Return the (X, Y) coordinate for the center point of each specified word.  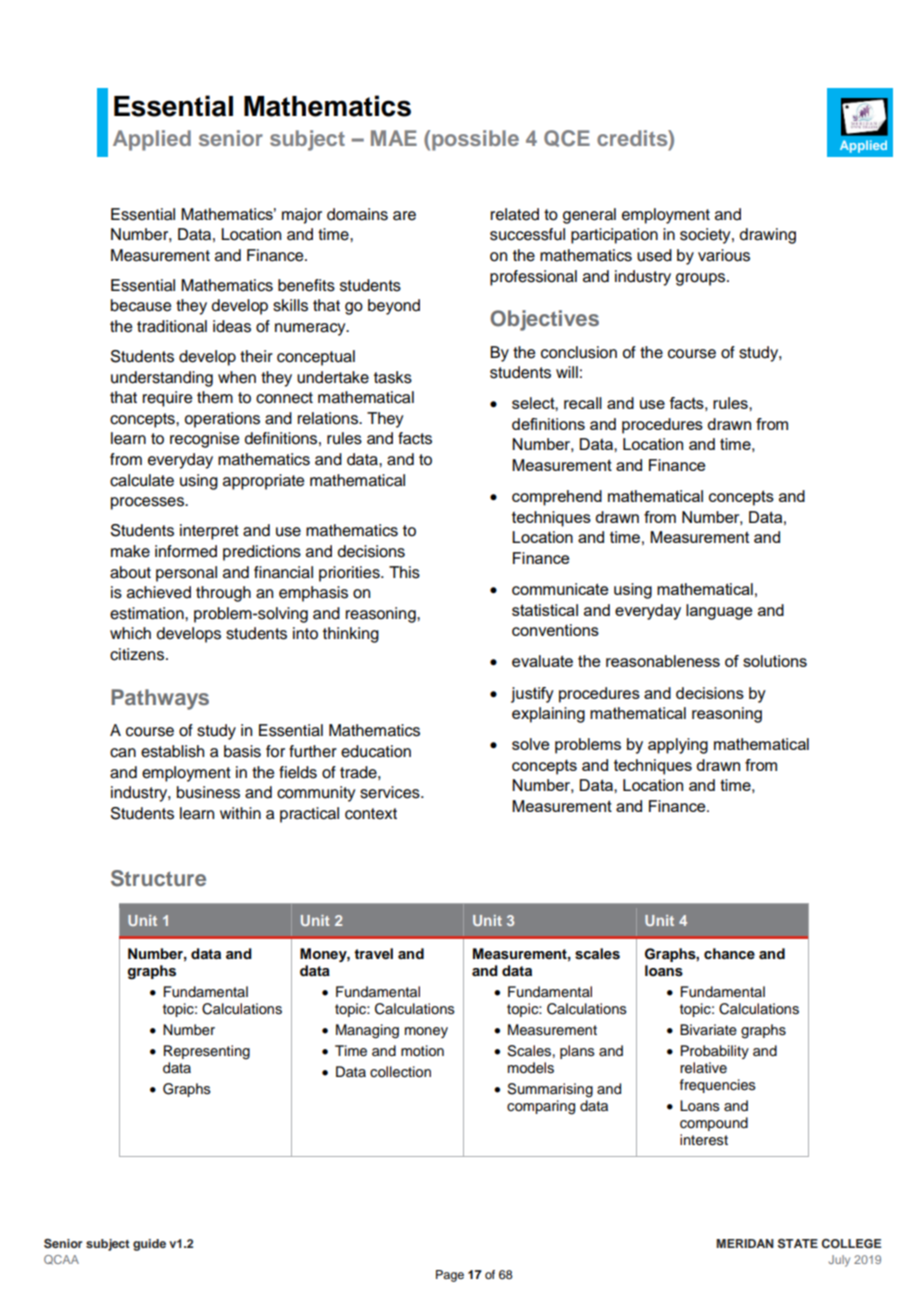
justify (532, 695)
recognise (204, 440)
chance (729, 953)
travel (373, 953)
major (302, 216)
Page (450, 1276)
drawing (768, 236)
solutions (775, 661)
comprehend (557, 498)
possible (475, 140)
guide (149, 1245)
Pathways (160, 699)
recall (583, 403)
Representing (207, 1052)
